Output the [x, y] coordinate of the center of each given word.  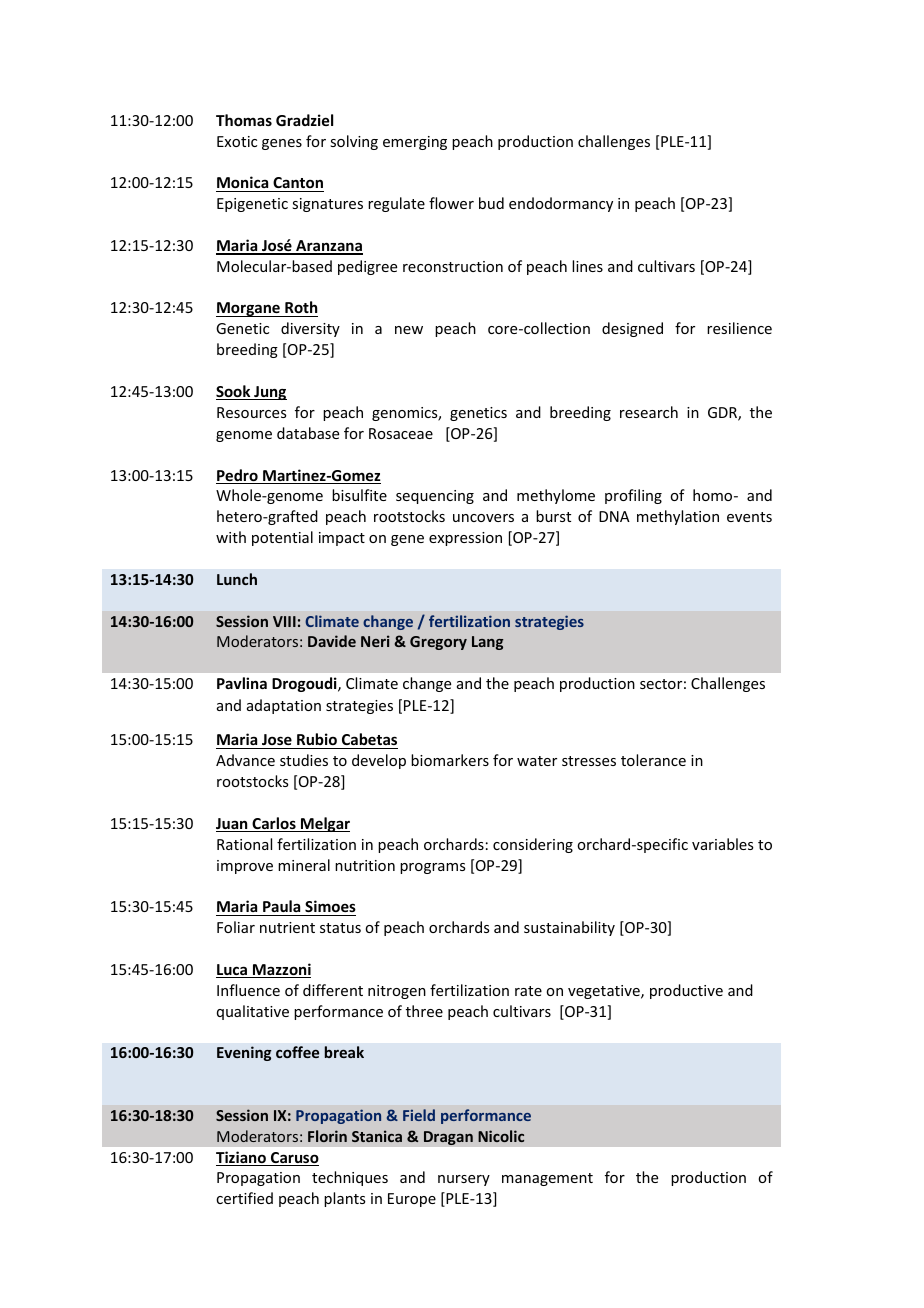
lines [587, 266]
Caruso [294, 1159]
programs [432, 868]
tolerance [653, 760]
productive [686, 991]
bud [491, 203]
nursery [464, 1180]
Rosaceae [401, 433]
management [547, 1179]
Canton [297, 184]
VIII [284, 621]
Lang [487, 643]
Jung [269, 393]
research [649, 412]
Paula [281, 906]
